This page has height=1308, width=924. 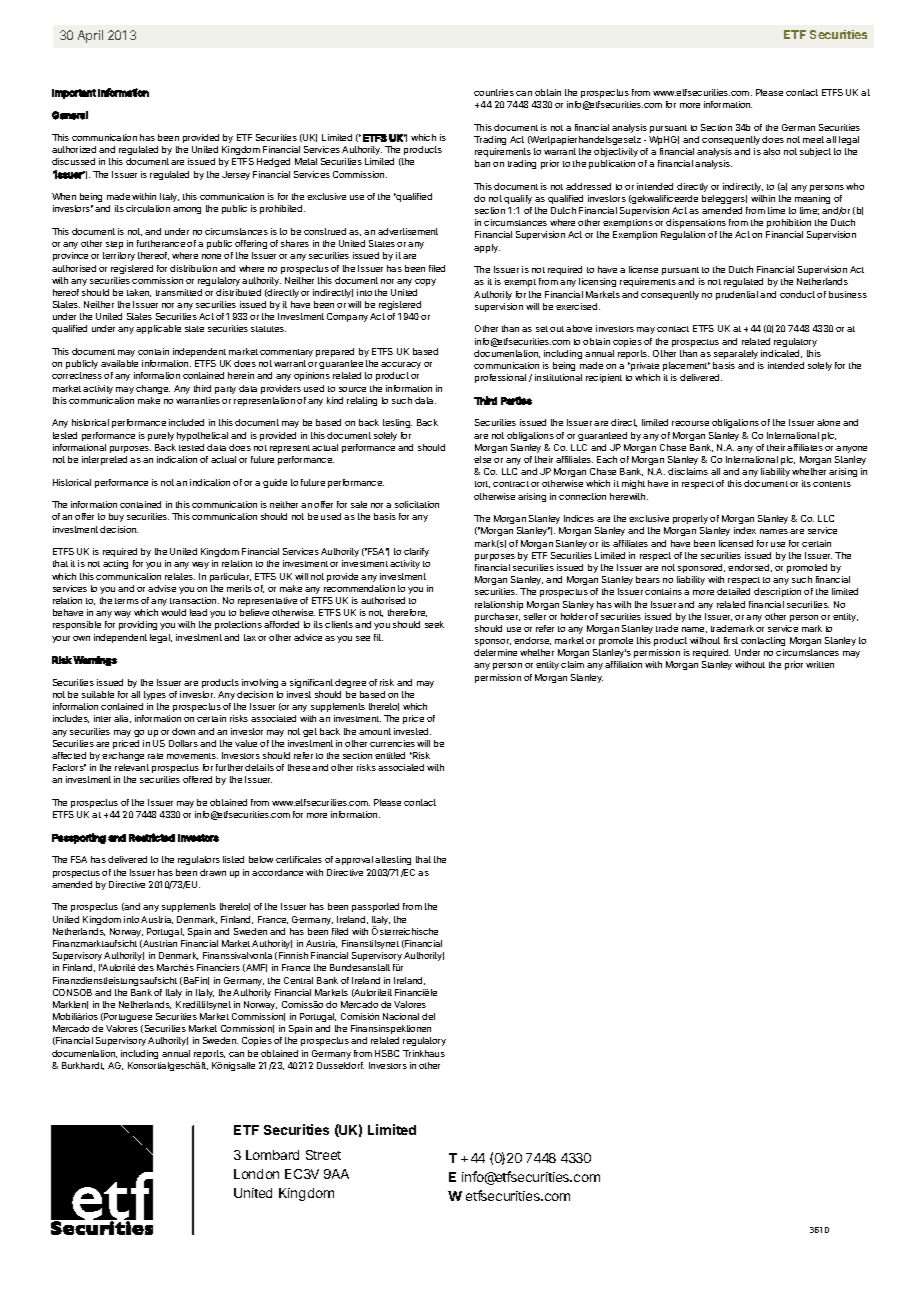 What do you see at coordinates (820, 664) in the page?
I see `written` at bounding box center [820, 664].
